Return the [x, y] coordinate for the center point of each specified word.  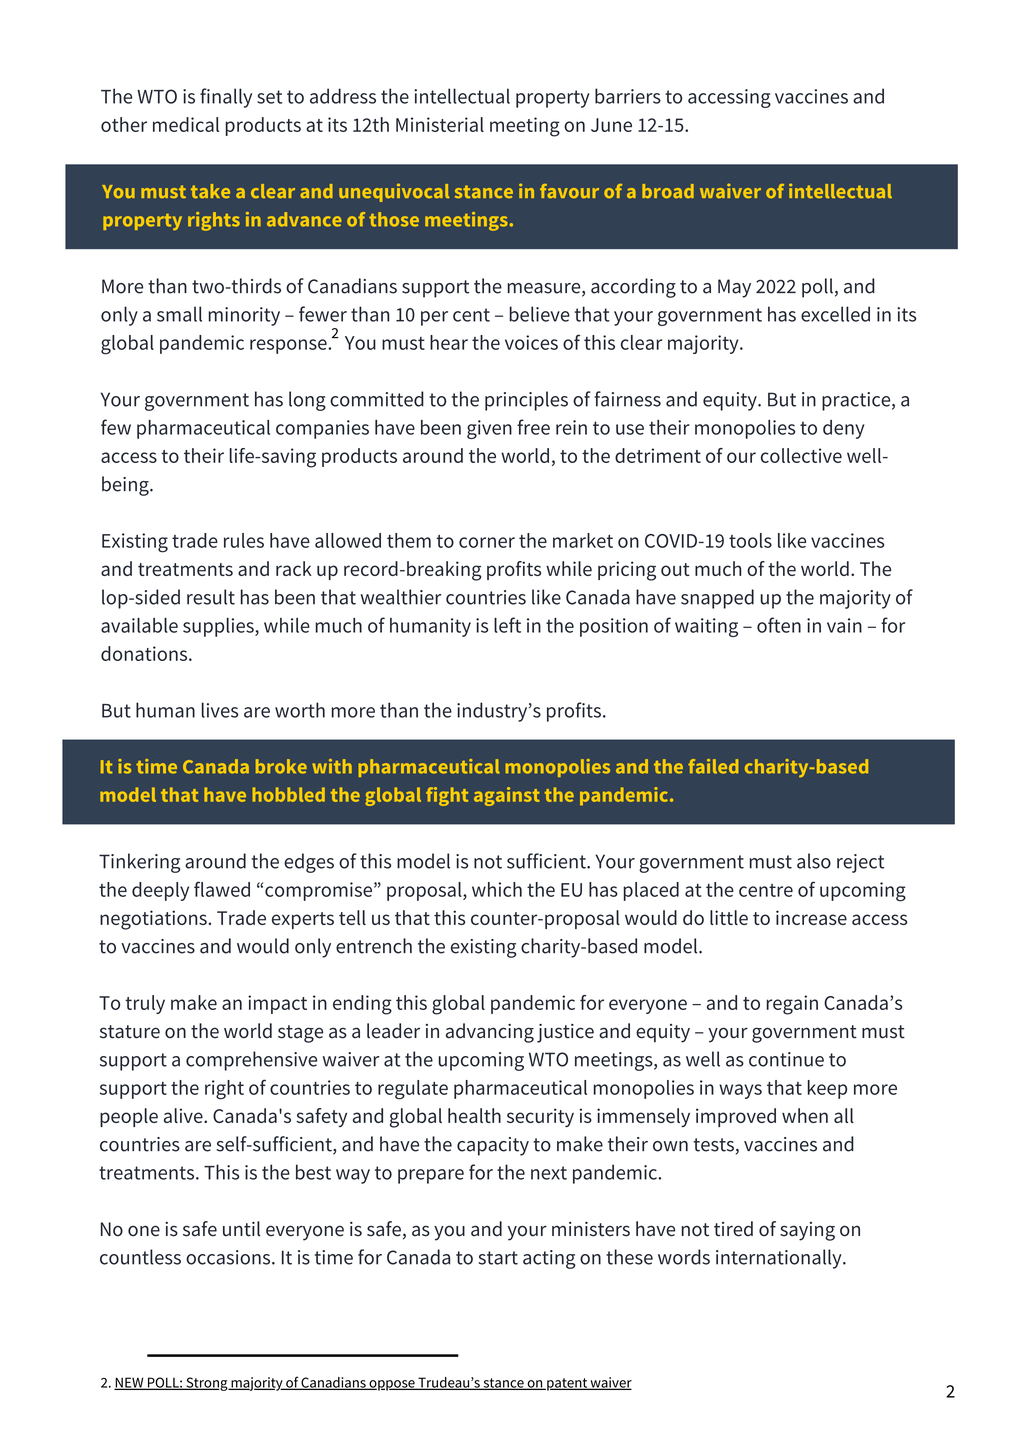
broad [668, 191]
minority [244, 316]
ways [740, 1091]
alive [184, 1115]
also [814, 861]
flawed [222, 889]
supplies [219, 627]
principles [526, 401]
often [779, 625]
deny [843, 429]
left [507, 625]
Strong [207, 1384]
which [497, 889]
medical [186, 124]
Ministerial [440, 124]
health [474, 1115]
